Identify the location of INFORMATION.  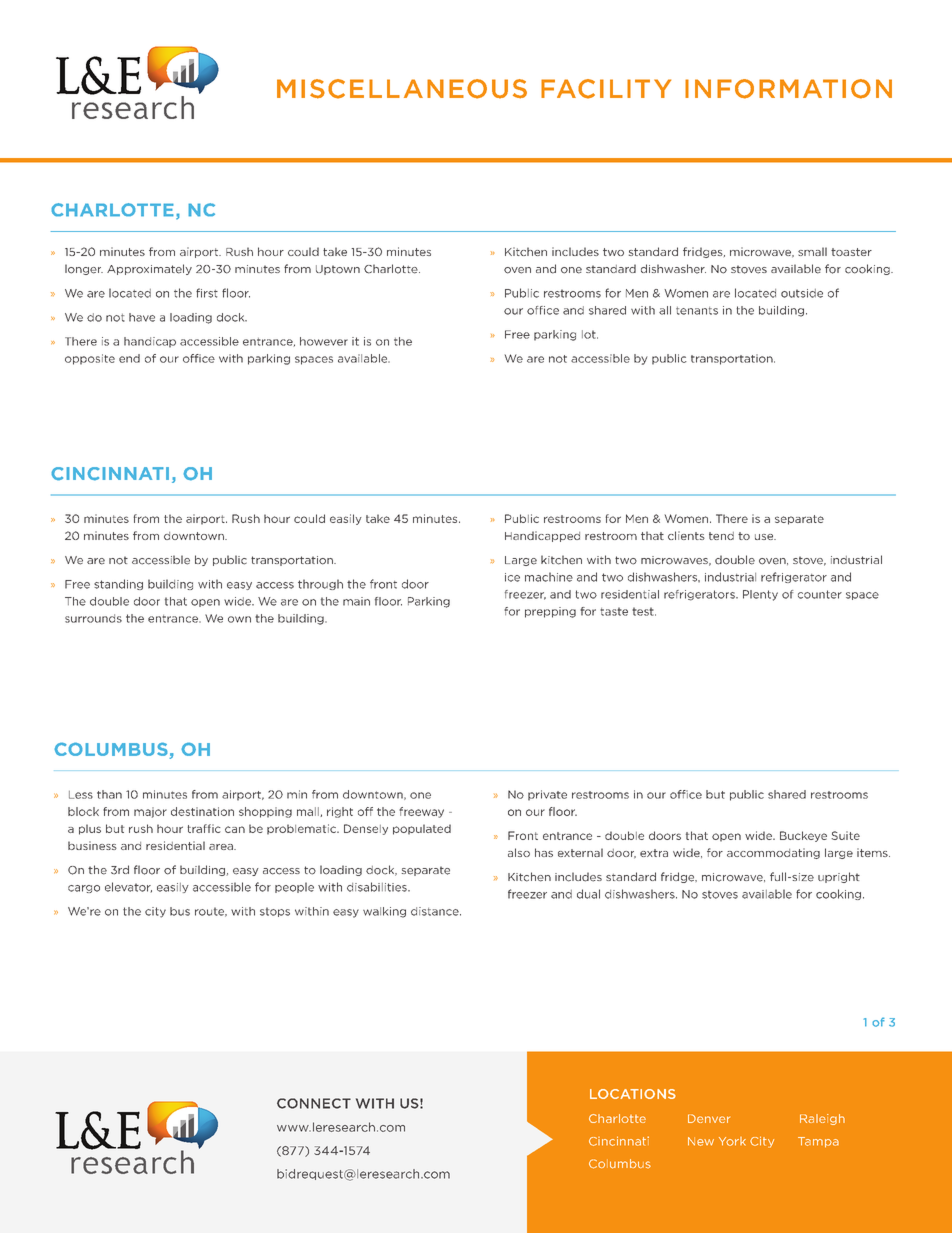
(788, 89).
